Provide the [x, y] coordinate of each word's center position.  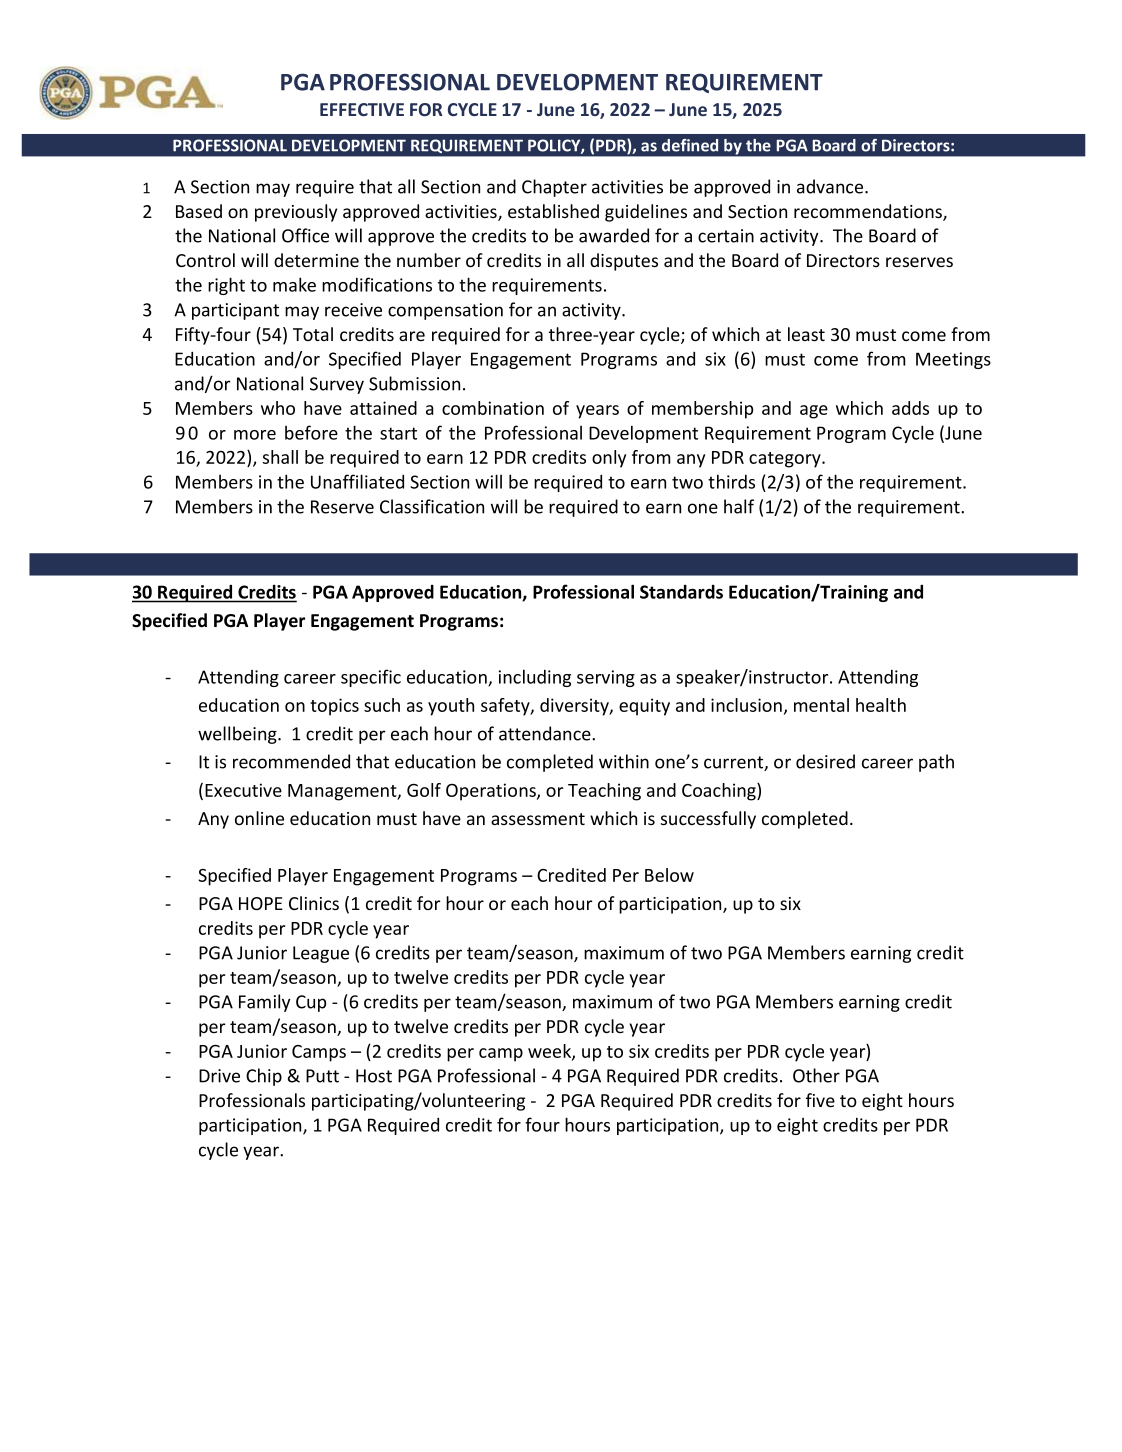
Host [374, 1076]
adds [910, 408]
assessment [538, 819]
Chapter [554, 188]
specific [371, 678]
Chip [264, 1077]
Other [816, 1075]
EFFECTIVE [362, 109]
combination [493, 408]
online [259, 818]
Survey [337, 385]
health [881, 705]
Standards [681, 592]
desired [825, 761]
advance [831, 186]
